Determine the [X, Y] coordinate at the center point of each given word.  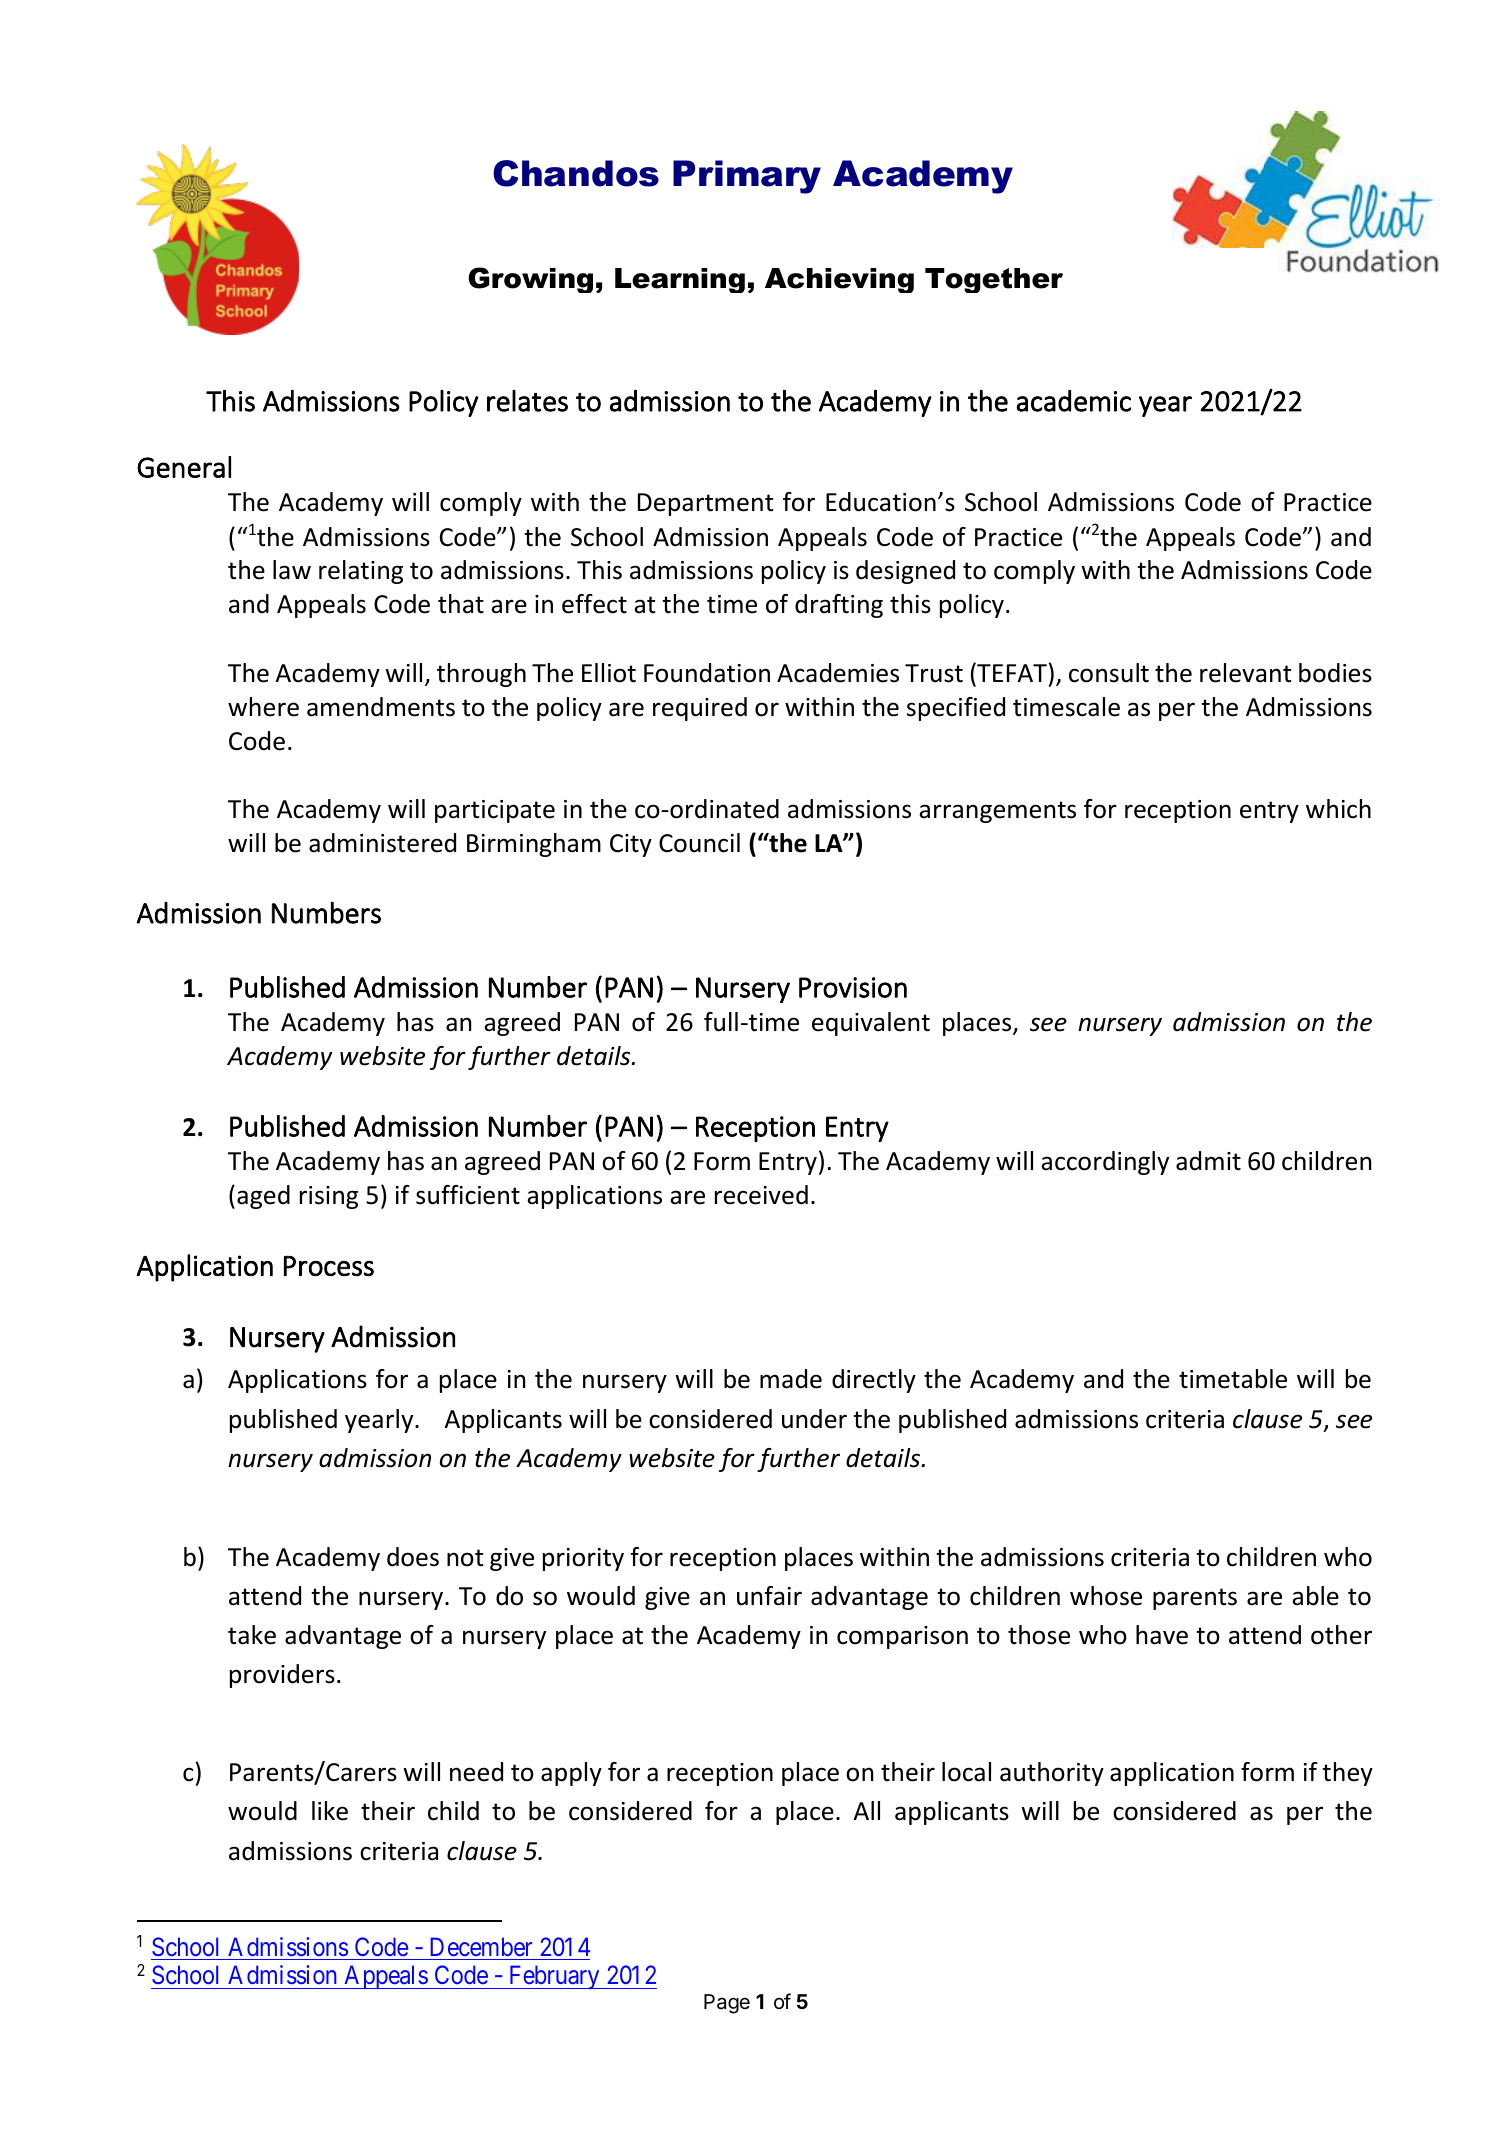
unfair [769, 1596]
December [481, 1946]
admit [1208, 1161]
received [761, 1195]
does [413, 1557]
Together [994, 280]
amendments [381, 707]
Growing [530, 280]
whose [1106, 1596]
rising [329, 1197]
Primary [747, 177]
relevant [1246, 673]
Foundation [707, 673]
